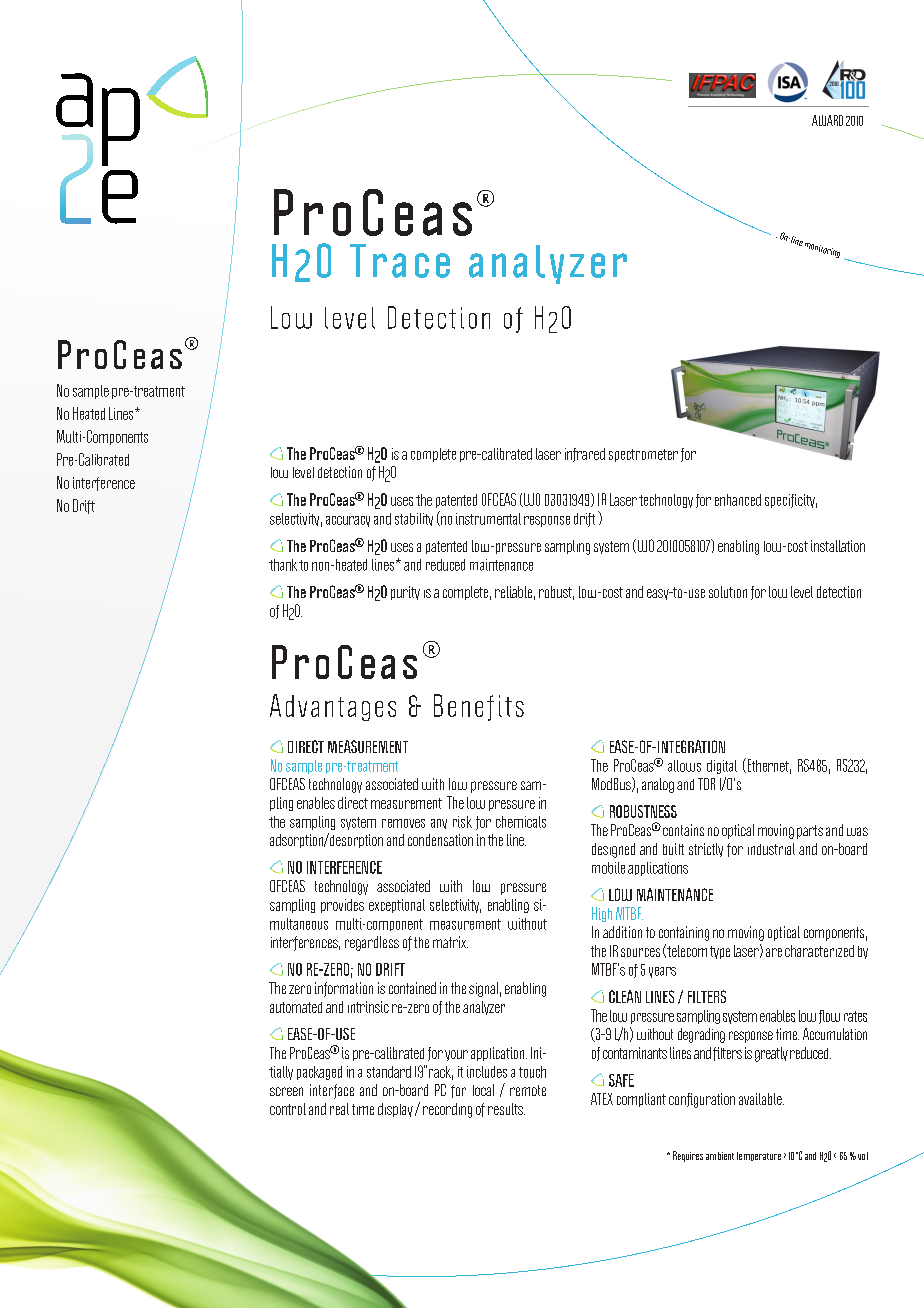 This document has width=924, height=1308. Describe the element at coordinates (738, 500) in the document. I see `enhanced` at that location.
